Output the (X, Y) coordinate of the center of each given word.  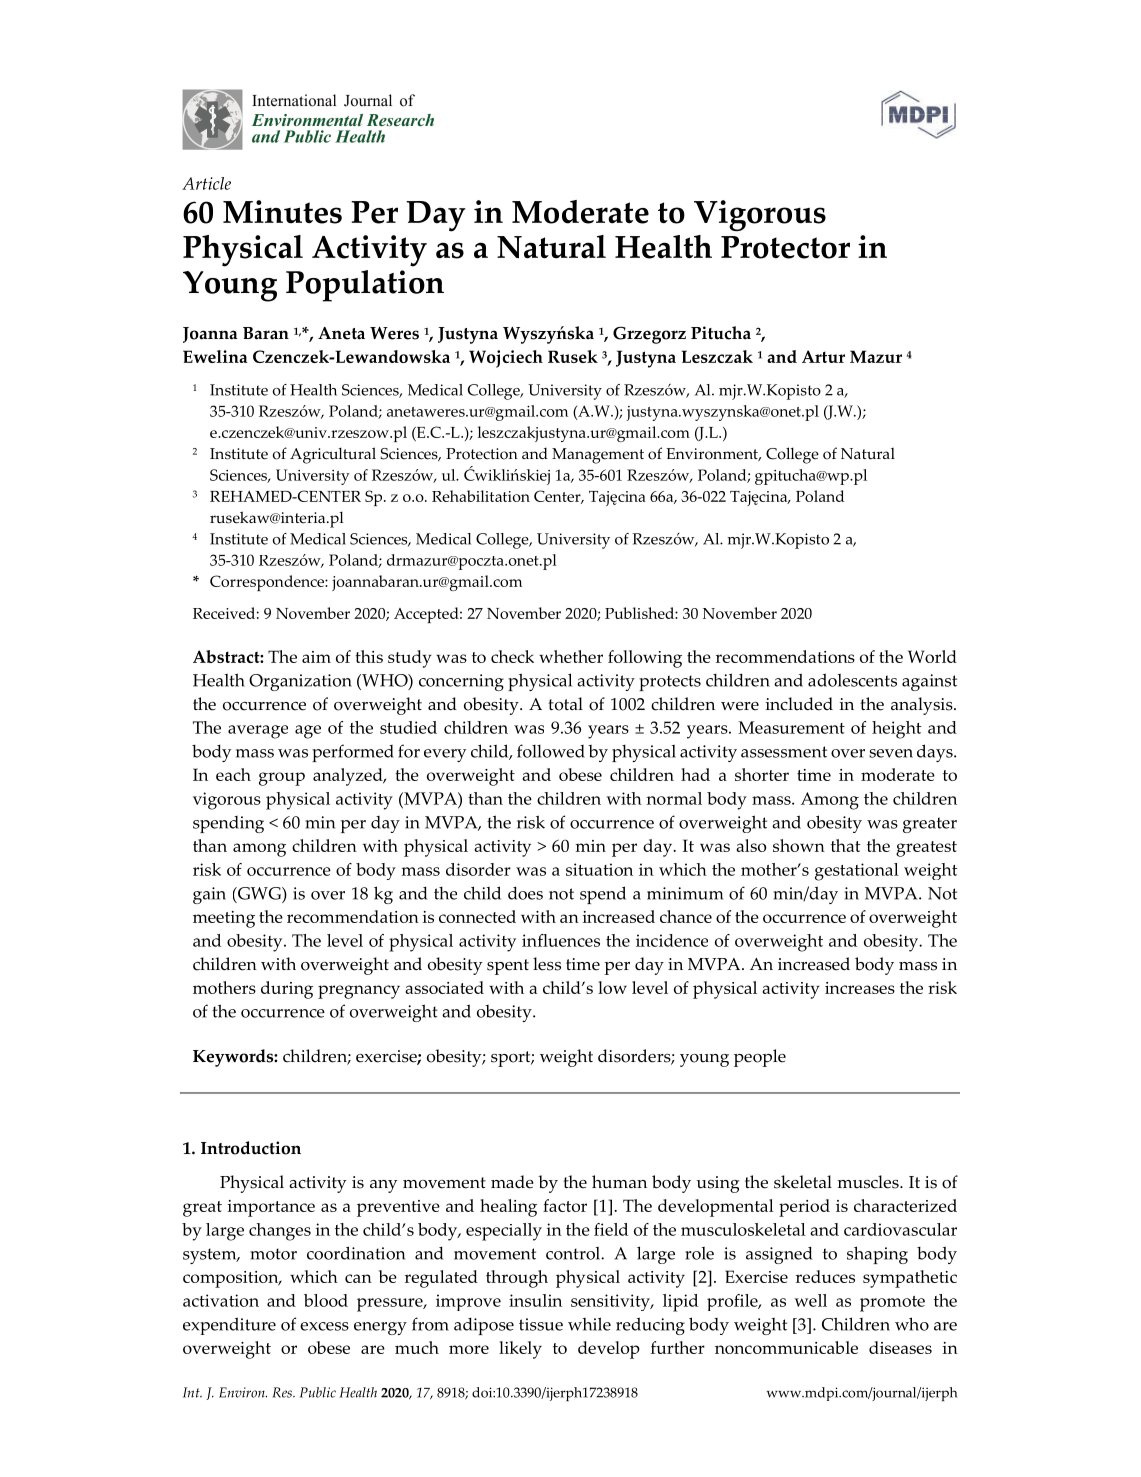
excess (324, 1326)
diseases (900, 1347)
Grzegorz (649, 335)
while (589, 1324)
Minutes (282, 212)
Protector (785, 247)
